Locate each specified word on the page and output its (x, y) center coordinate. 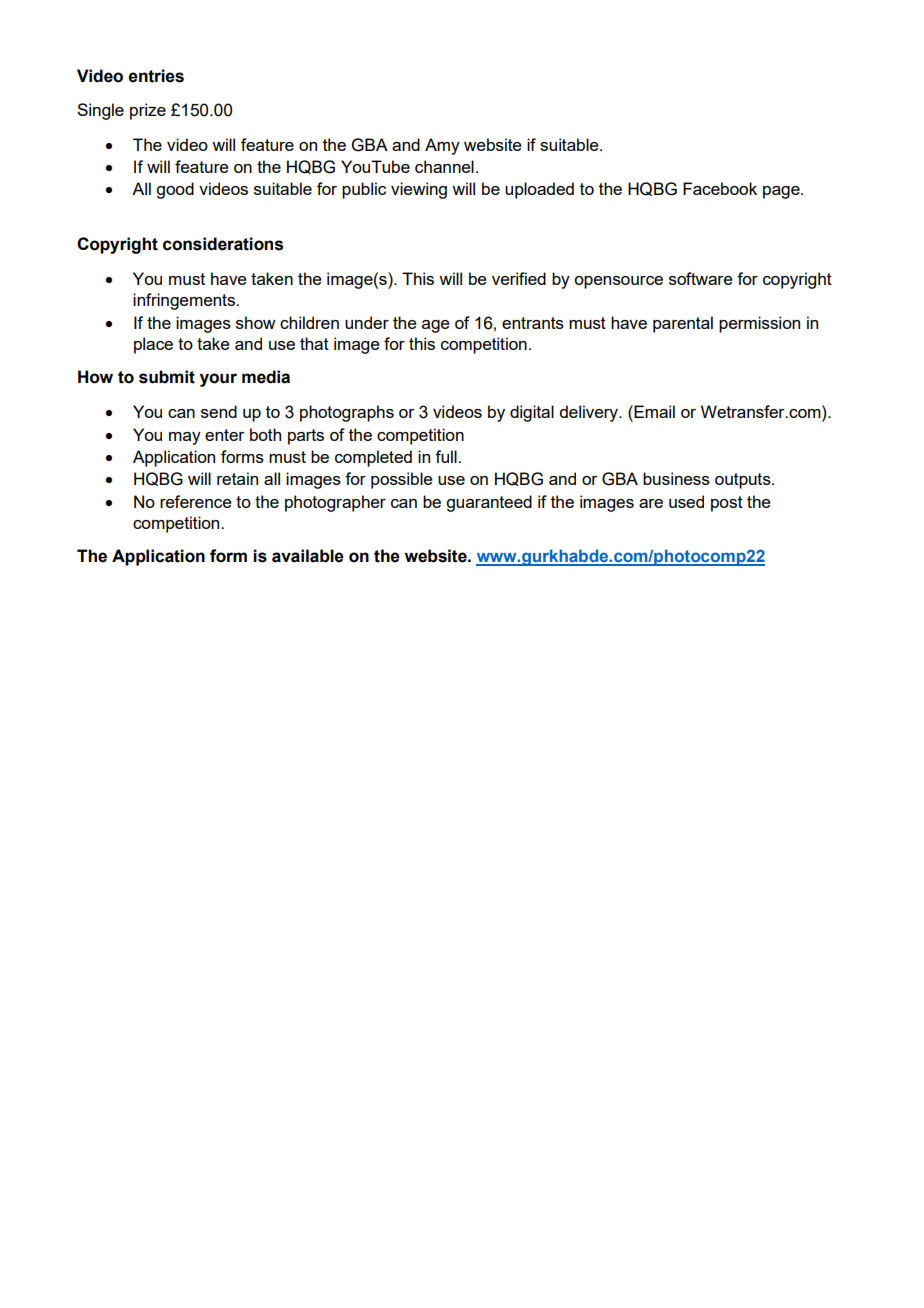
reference (196, 501)
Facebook (720, 188)
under (367, 322)
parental (683, 324)
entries (156, 76)
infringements (185, 301)
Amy (442, 146)
